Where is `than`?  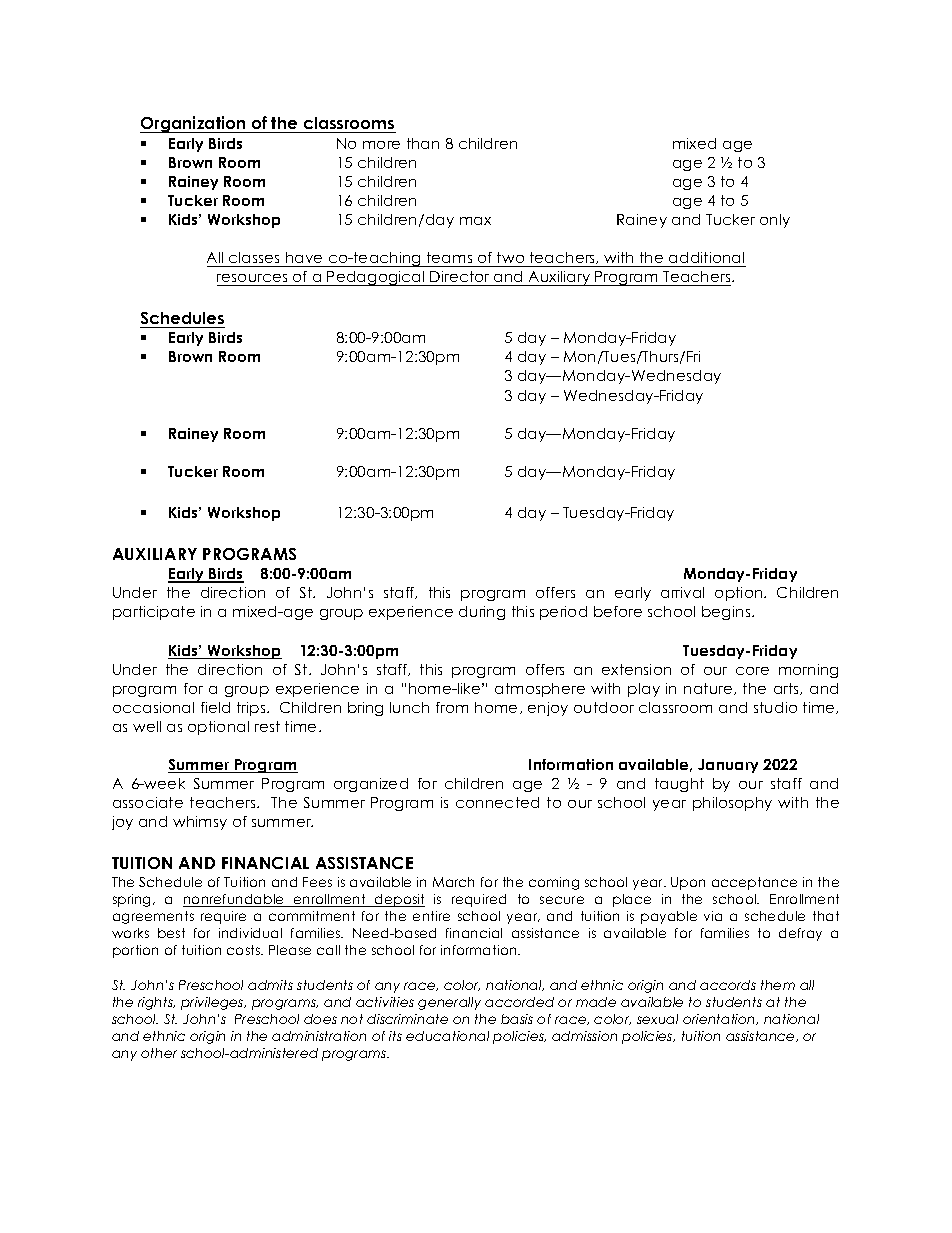
than is located at coordinates (423, 143).
